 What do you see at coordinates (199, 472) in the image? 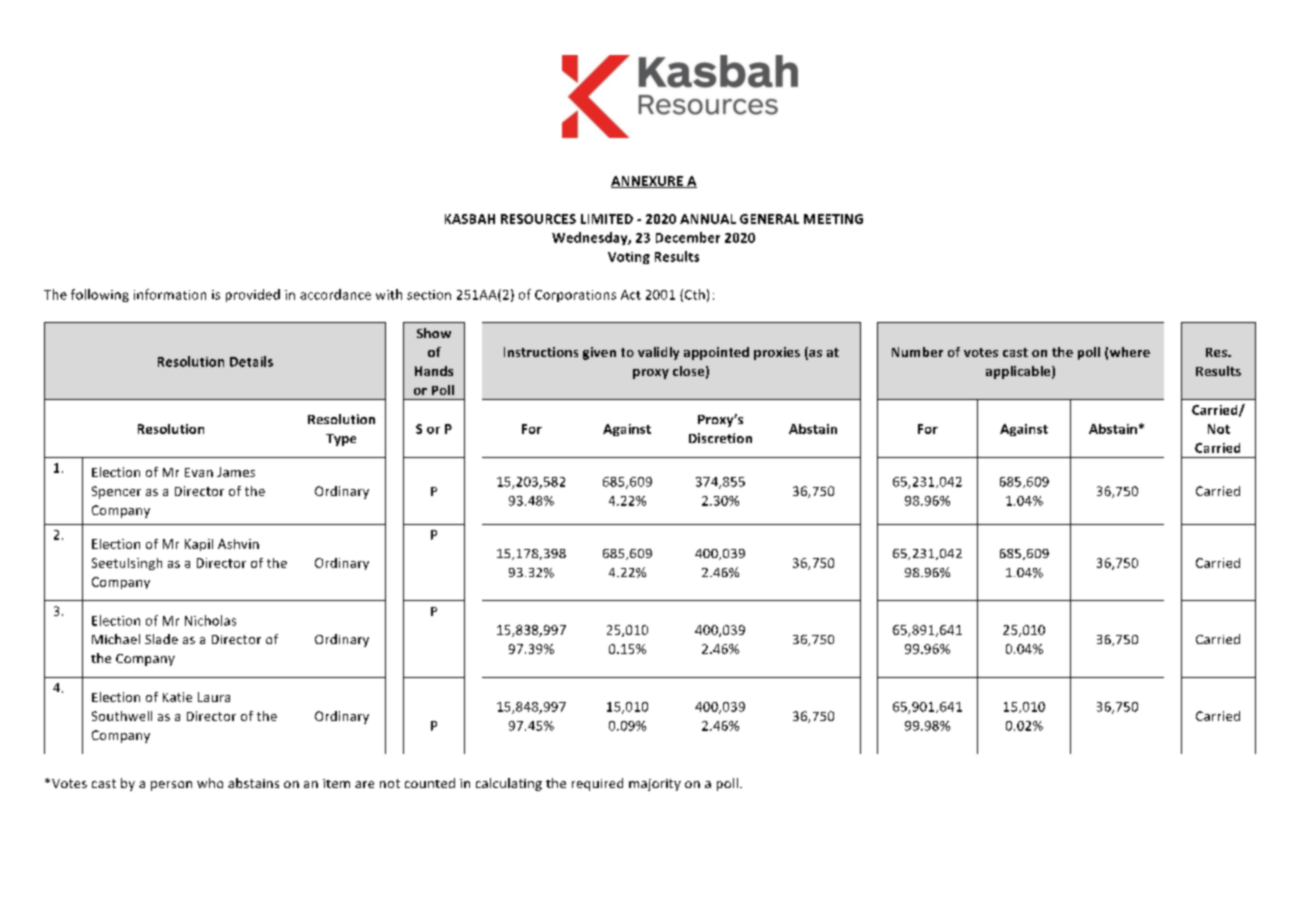
I see `Evan` at bounding box center [199, 472].
